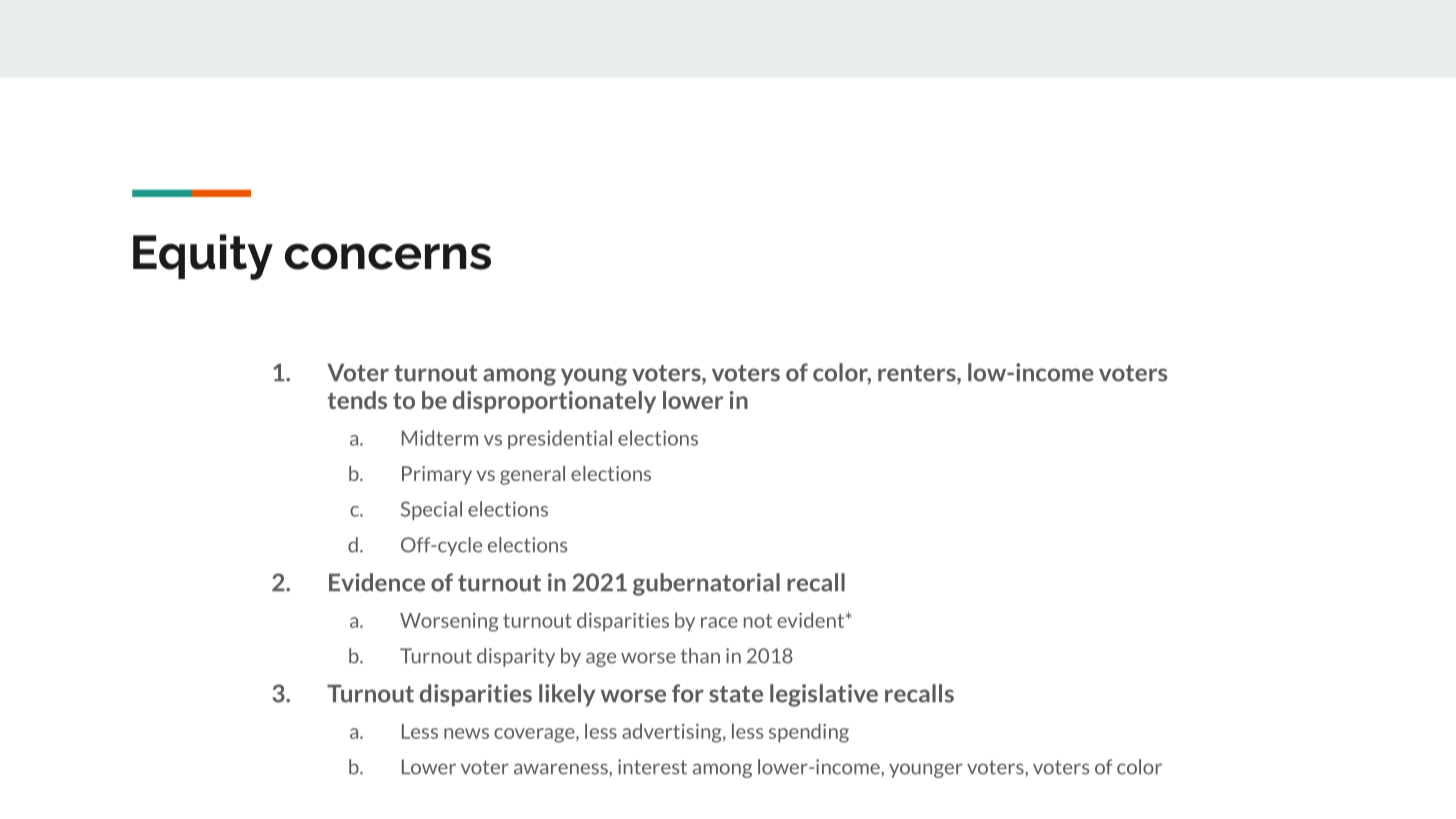  I want to click on tends, so click(357, 400).
